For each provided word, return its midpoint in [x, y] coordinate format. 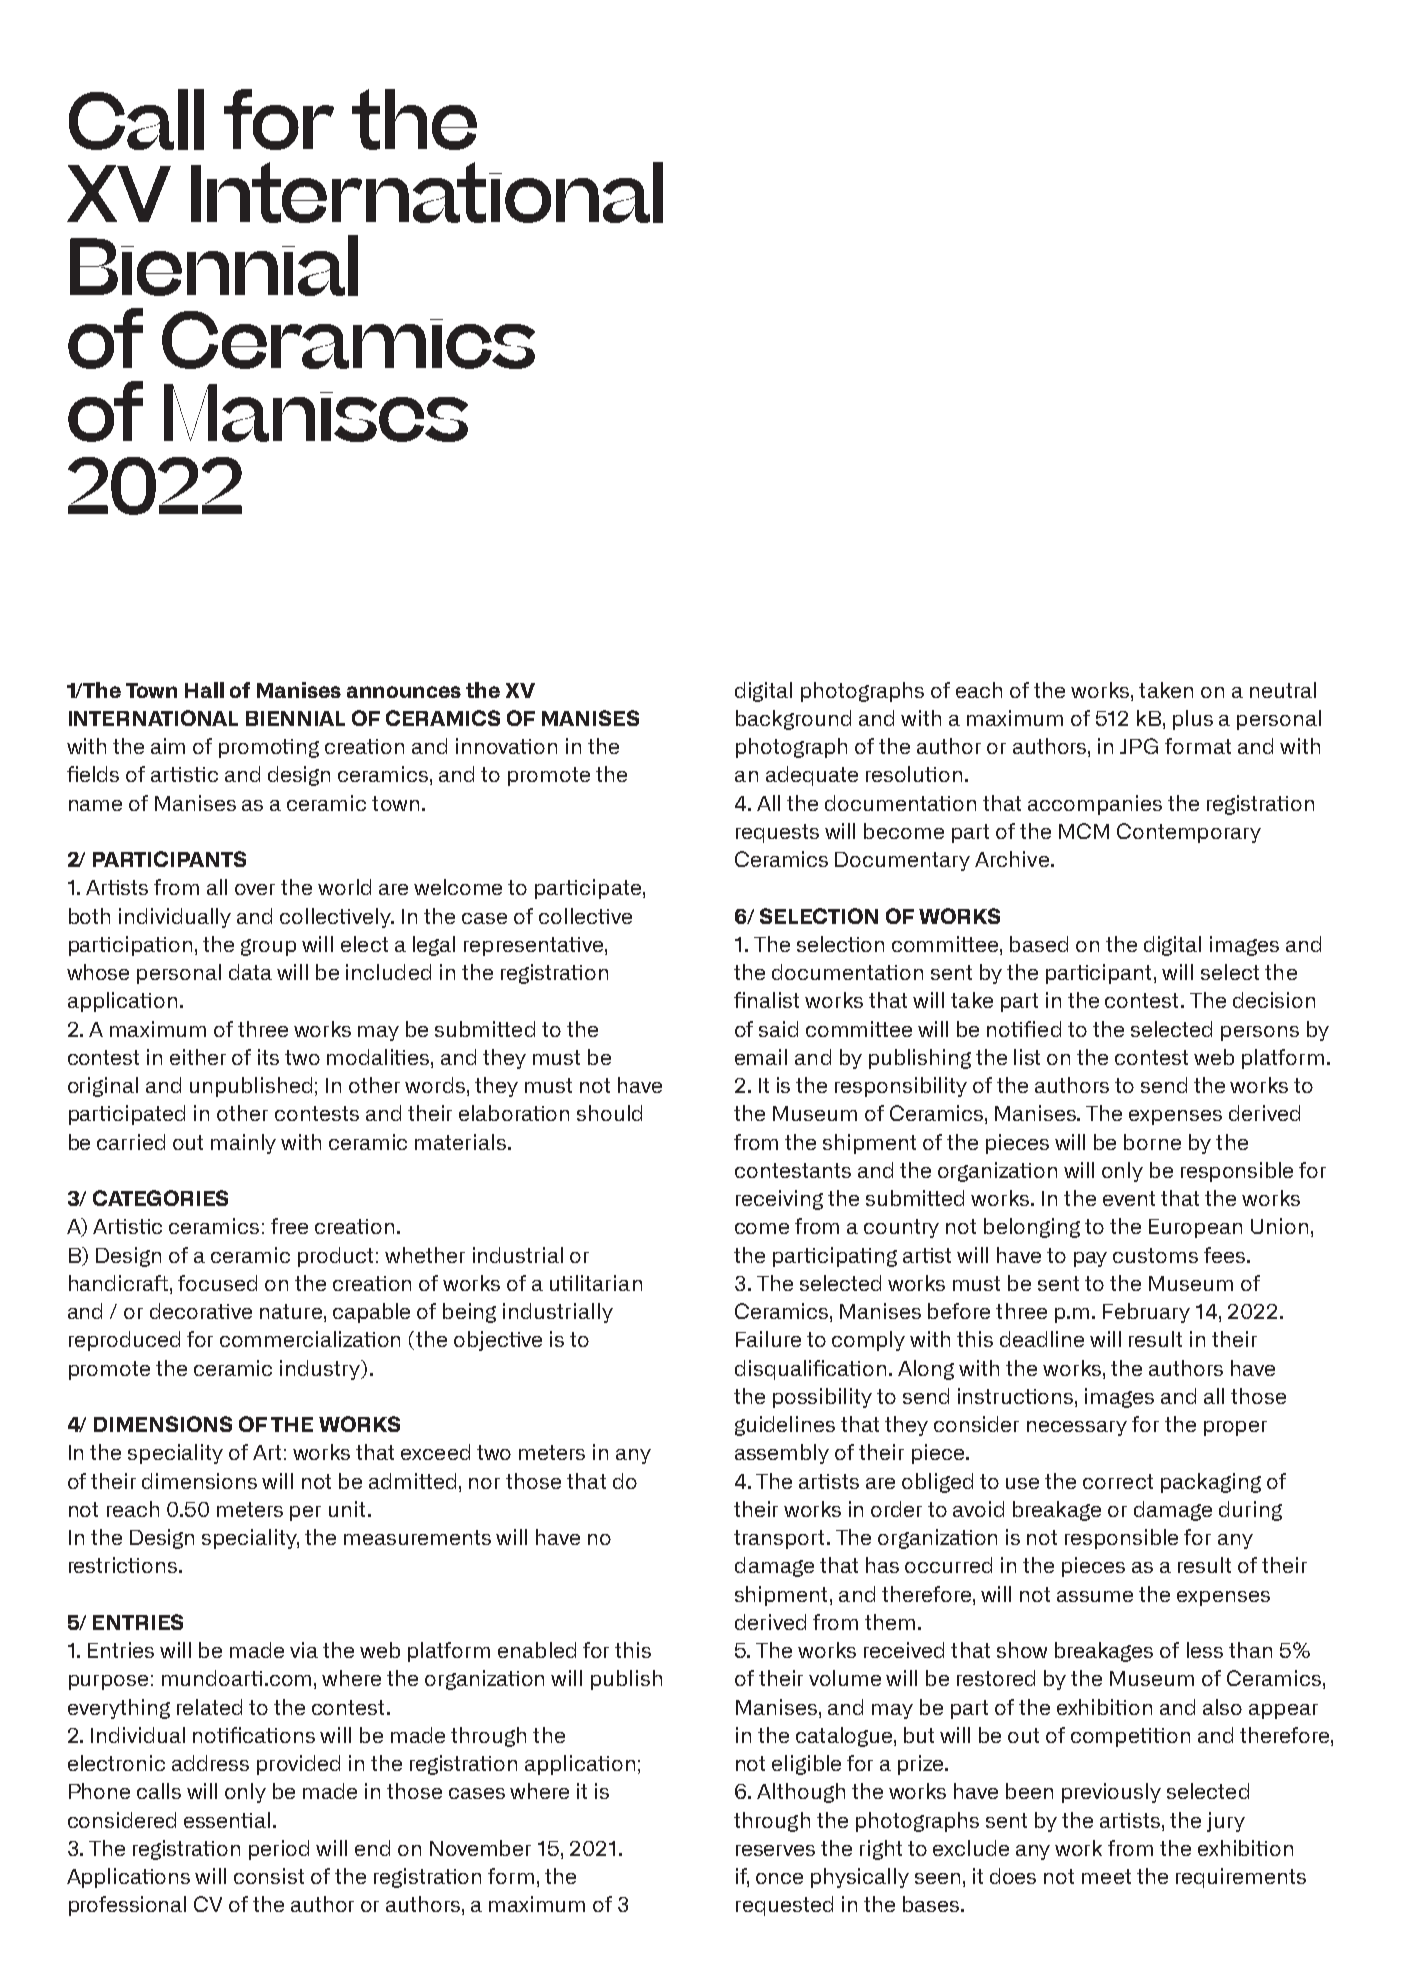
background [793, 720]
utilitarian [596, 1283]
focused [217, 1283]
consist [269, 1876]
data [250, 972]
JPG [1139, 746]
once [779, 1878]
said [778, 1029]
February [1146, 1313]
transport [781, 1539]
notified [1024, 1029]
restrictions [124, 1565]
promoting [269, 748]
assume [1095, 1596]
